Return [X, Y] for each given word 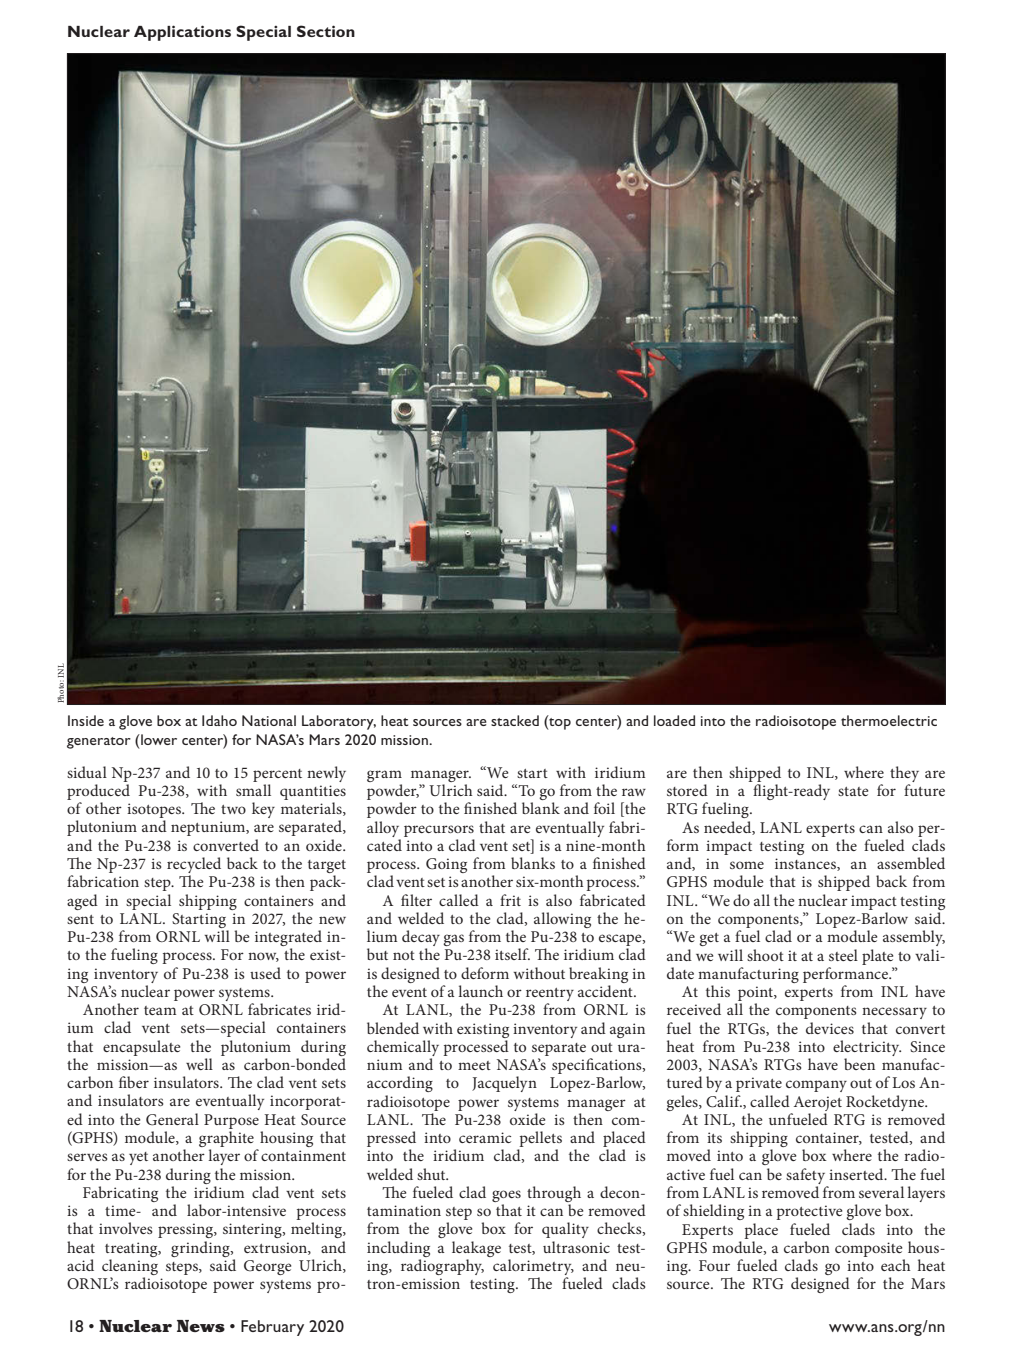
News [201, 1326]
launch [480, 991]
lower [158, 739]
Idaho [219, 720]
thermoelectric [889, 720]
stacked [515, 720]
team [160, 1010]
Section [326, 31]
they [904, 775]
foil [604, 808]
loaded [674, 720]
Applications [182, 33]
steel [843, 955]
